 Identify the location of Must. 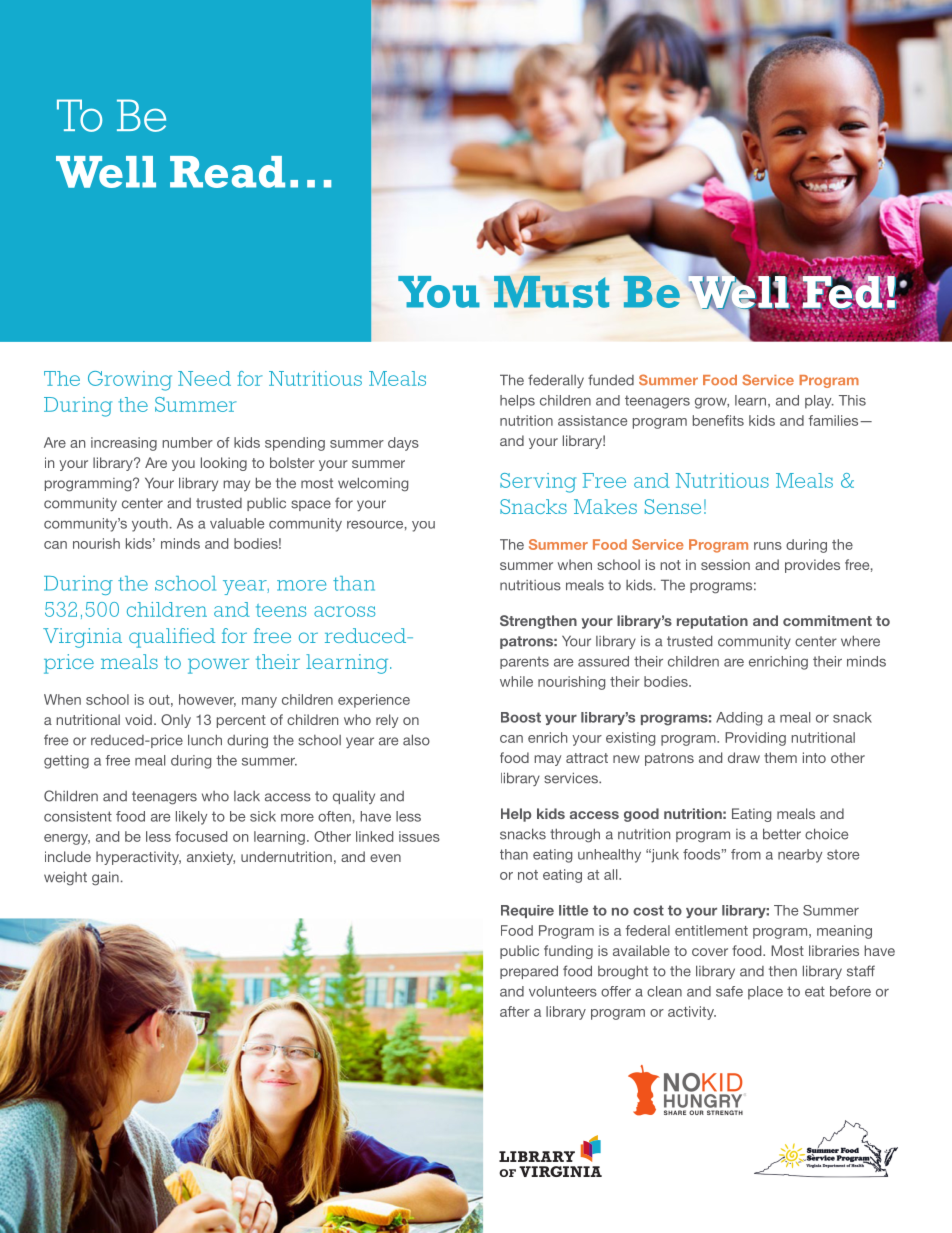
(551, 292).
